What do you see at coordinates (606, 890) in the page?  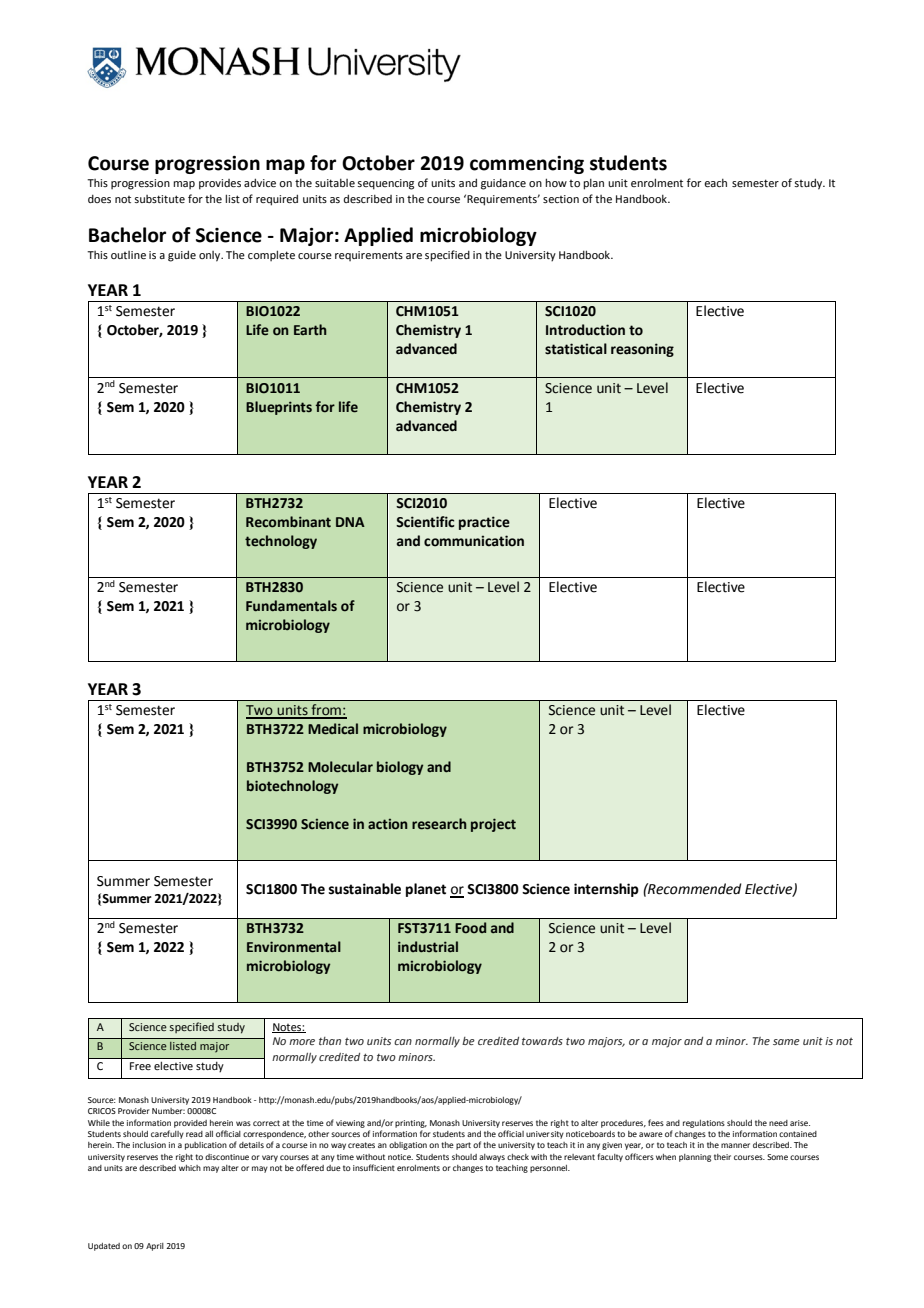 I see `internship` at bounding box center [606, 890].
